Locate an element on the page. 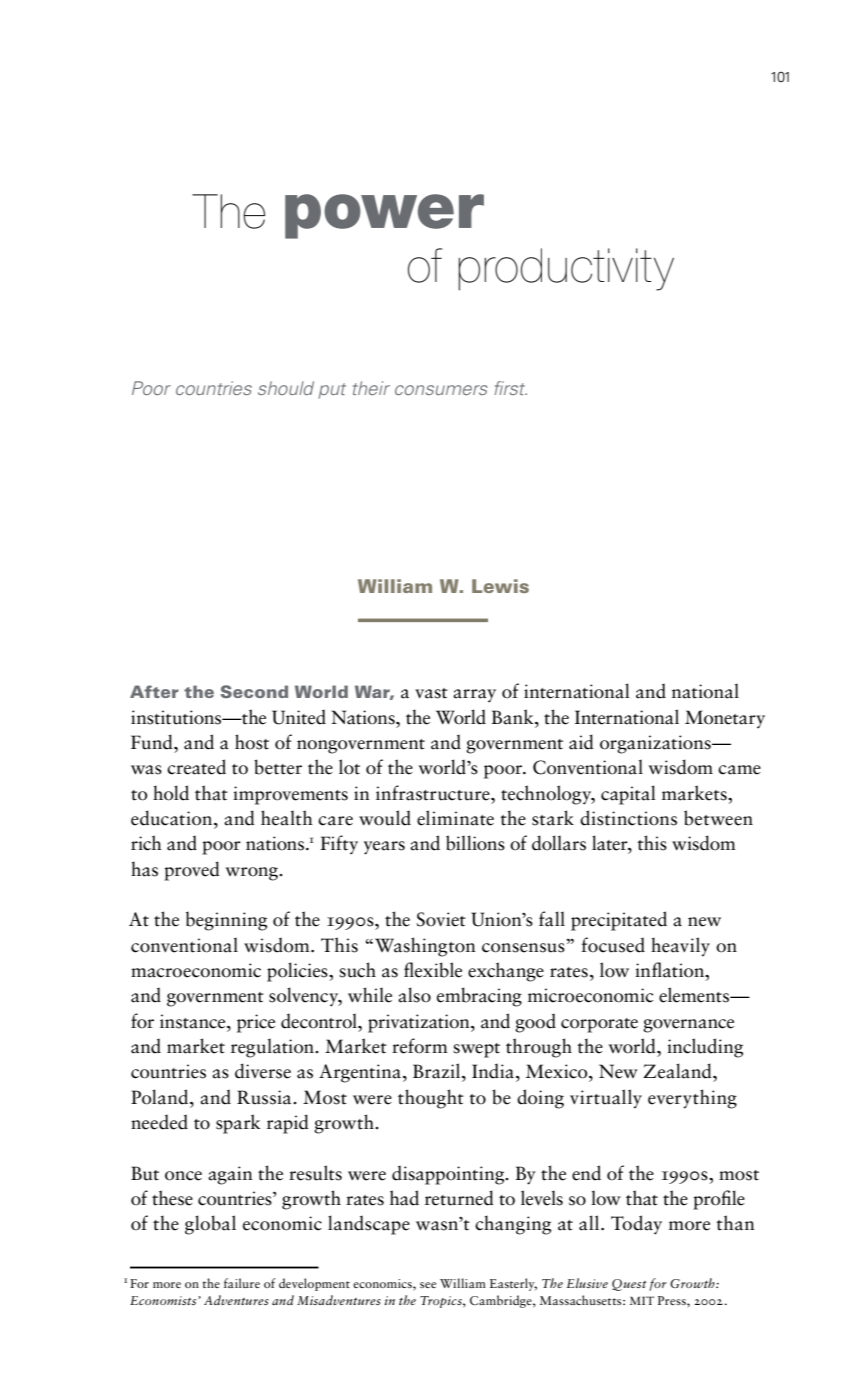 The image size is (846, 1400). vast is located at coordinates (431, 693).
